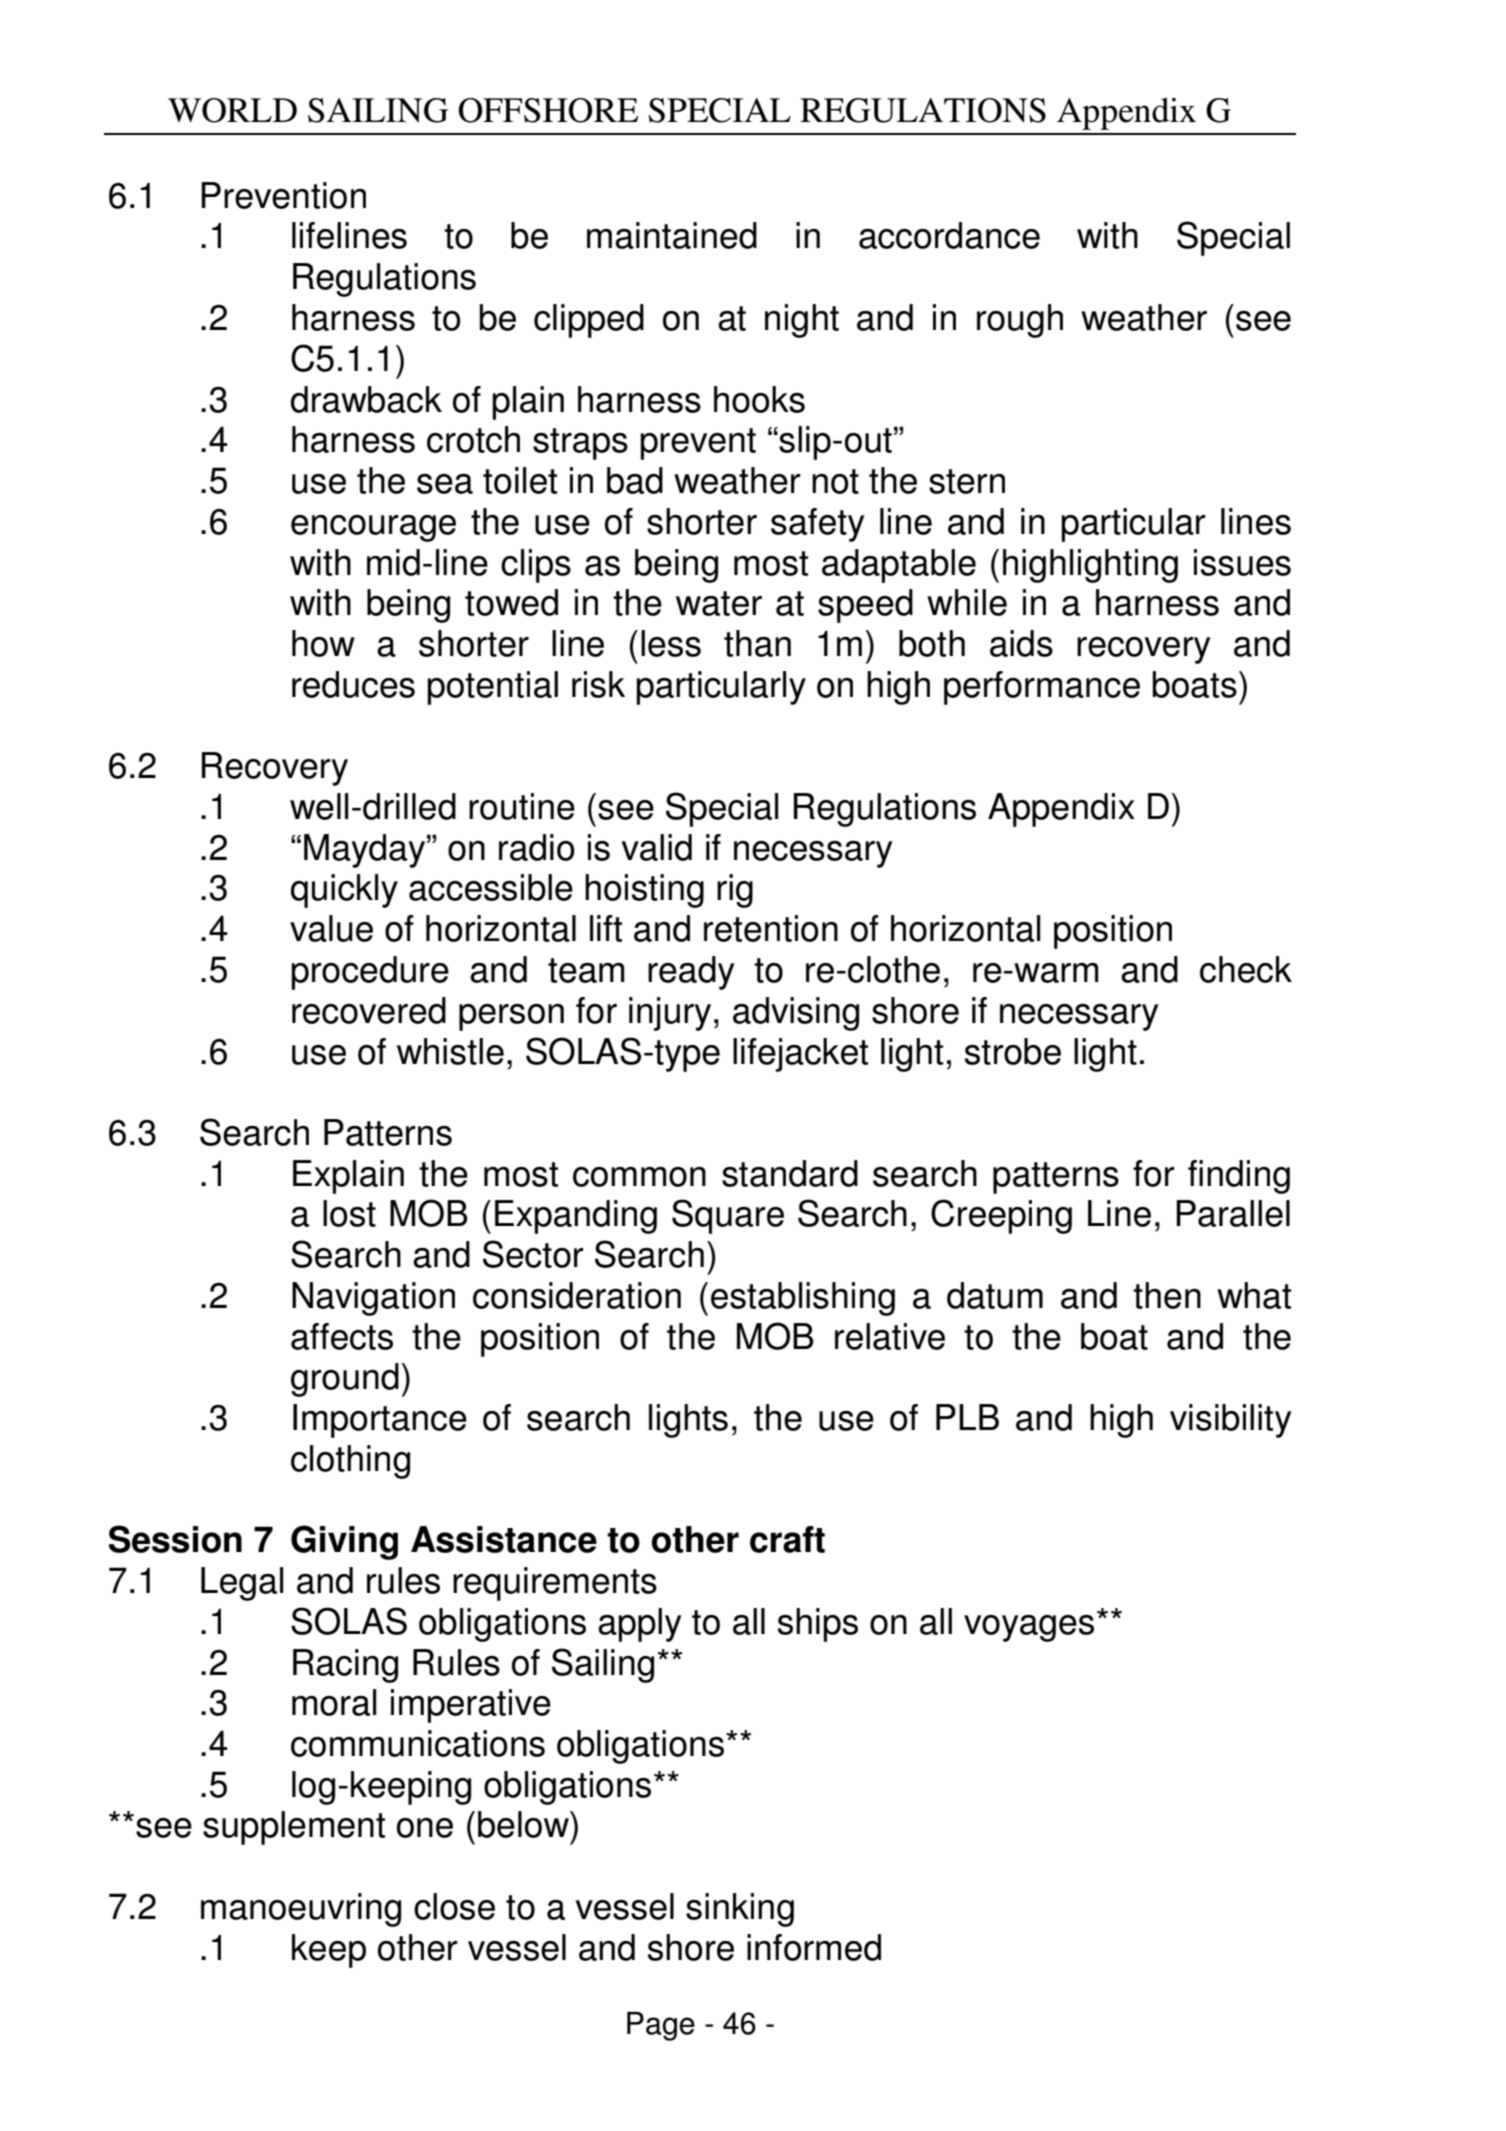 The width and height of the image is (1506, 2131). I want to click on maintained, so click(672, 235).
